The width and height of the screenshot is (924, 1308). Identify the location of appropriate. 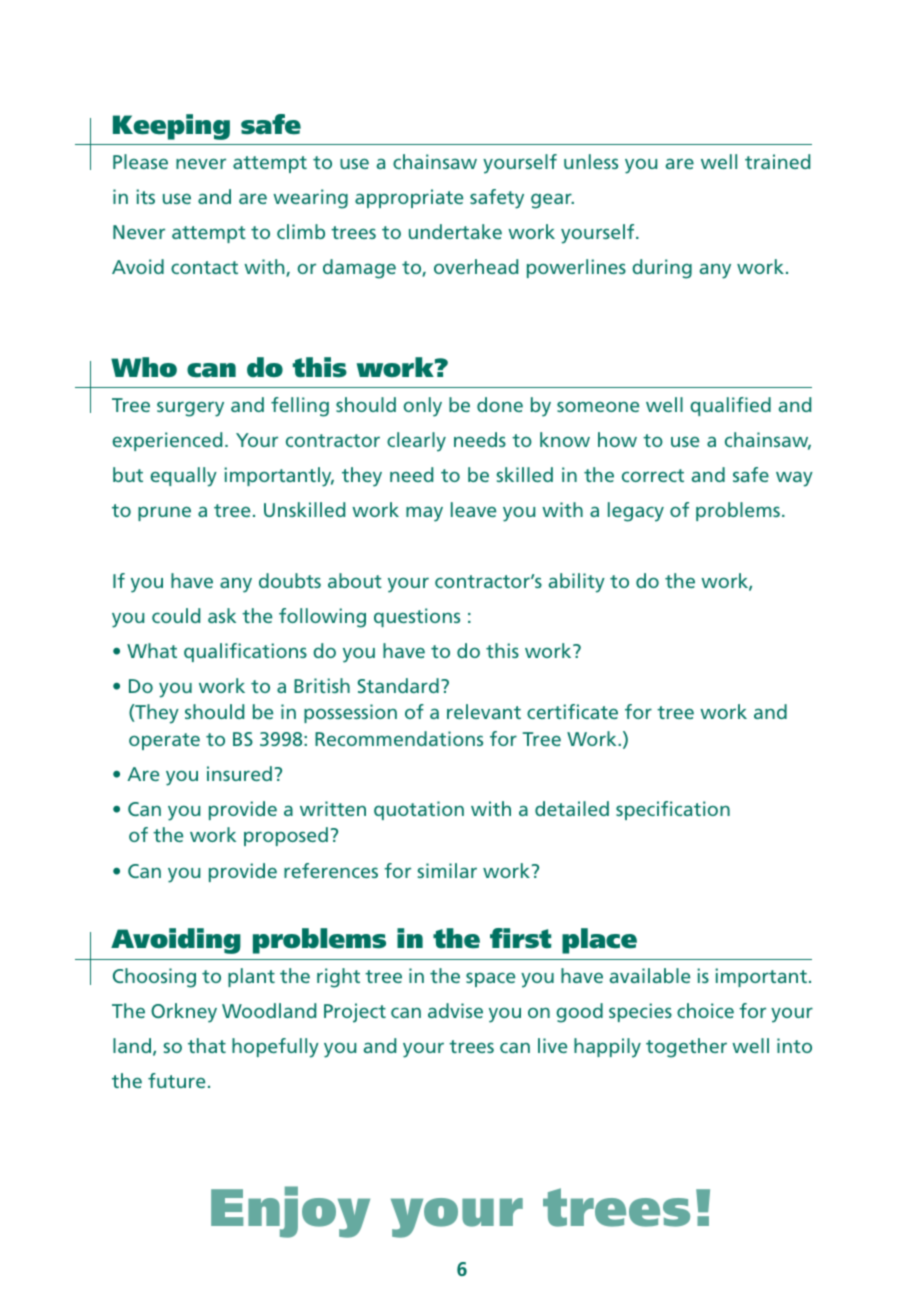
(409, 198).
